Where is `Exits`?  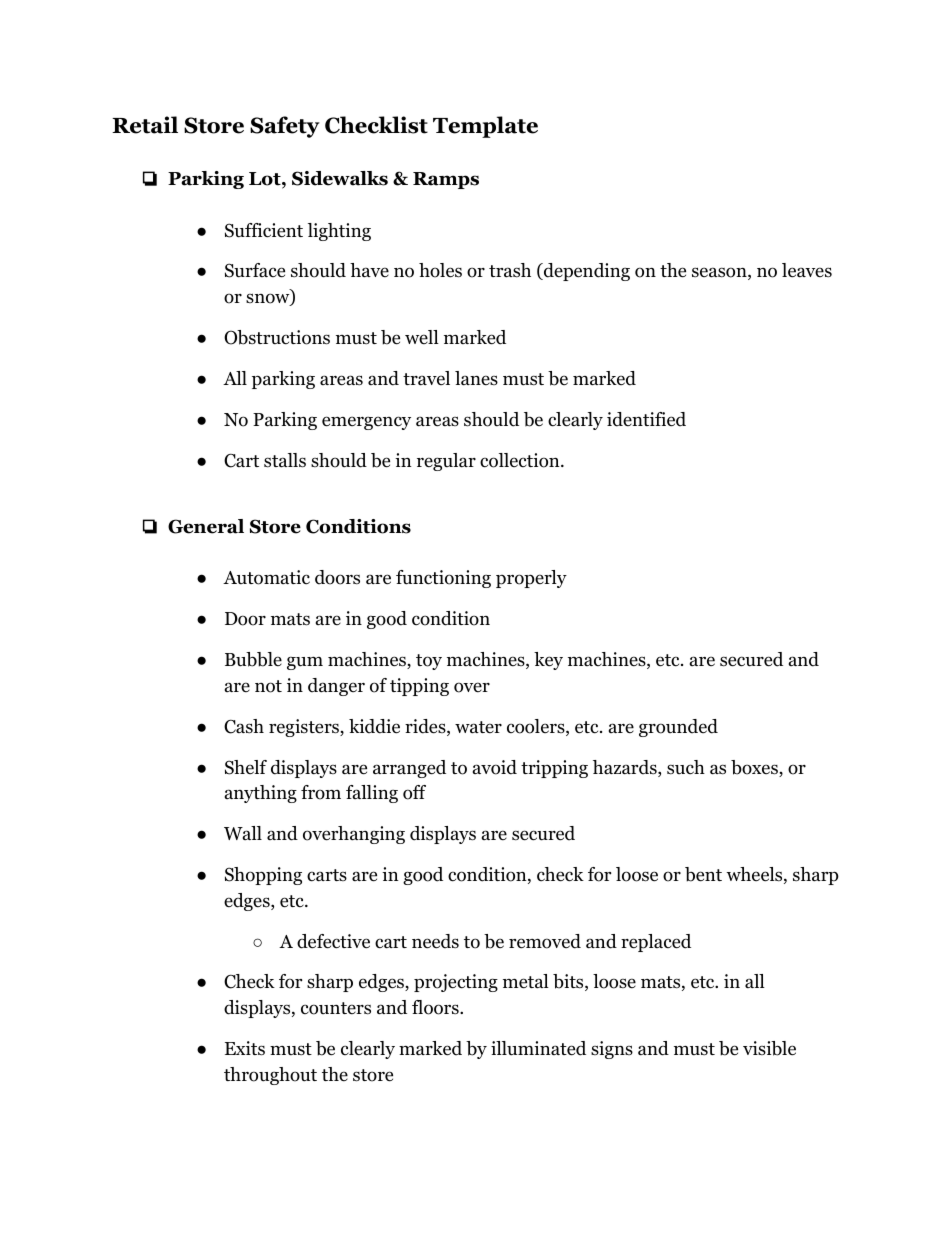
Exits is located at coordinates (245, 1048).
